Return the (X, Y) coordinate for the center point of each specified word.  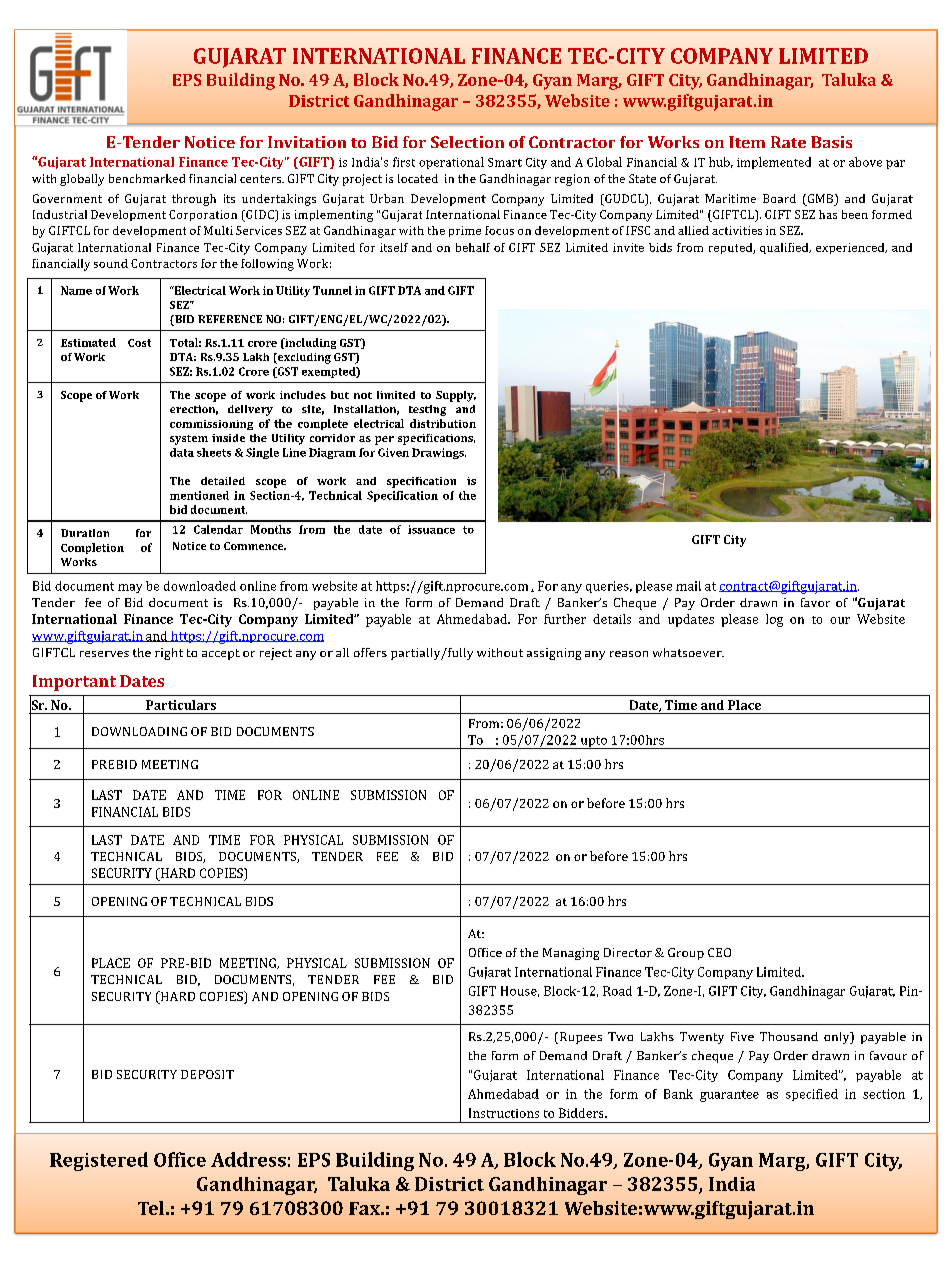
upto (593, 742)
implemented (774, 163)
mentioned (199, 495)
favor (815, 602)
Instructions (504, 1113)
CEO (719, 952)
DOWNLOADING (139, 731)
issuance (431, 529)
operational (451, 163)
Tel (152, 1208)
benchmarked (147, 178)
